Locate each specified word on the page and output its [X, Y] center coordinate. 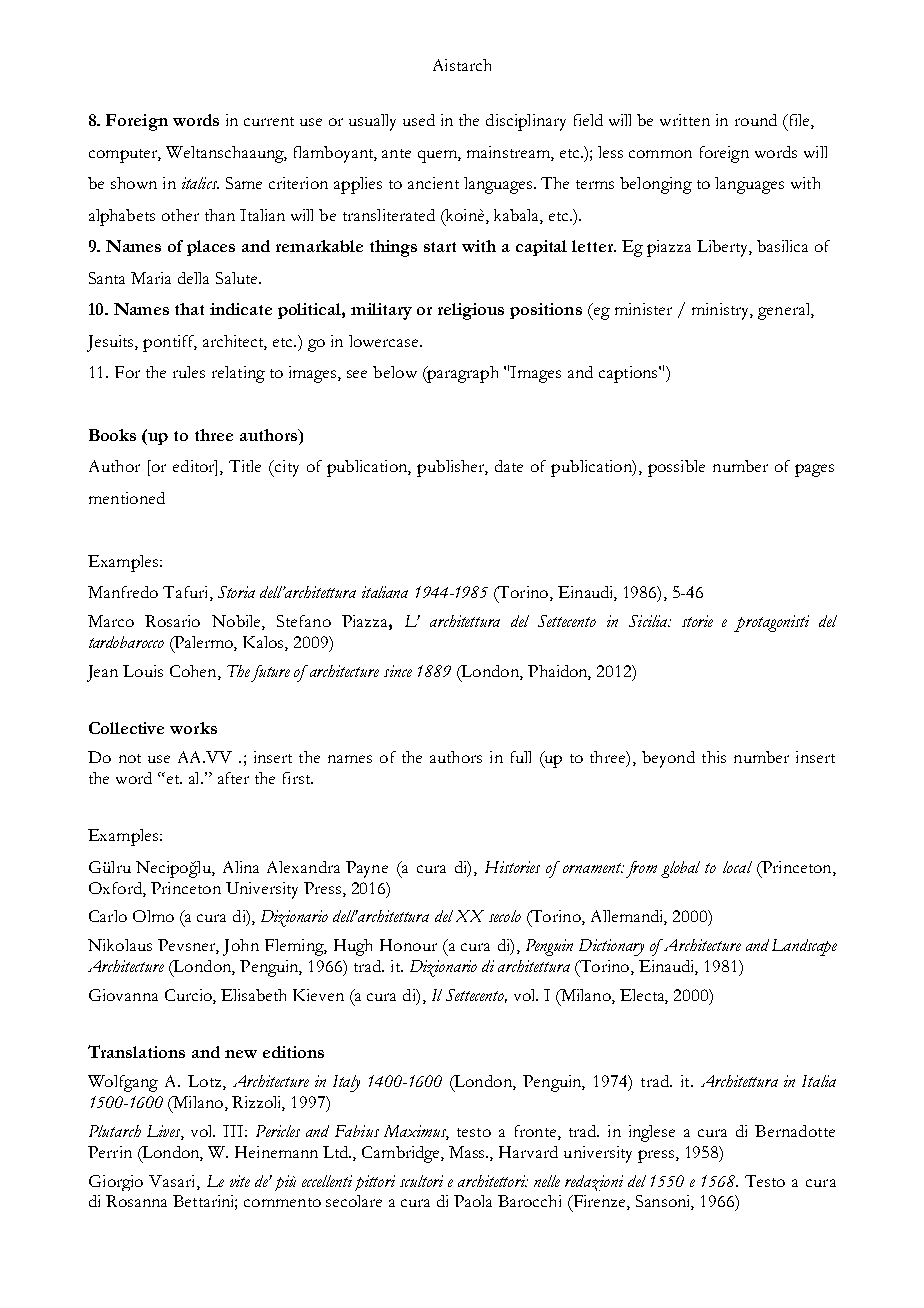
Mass [468, 1152]
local [737, 867]
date [509, 466]
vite [240, 1181]
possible [676, 468]
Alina [241, 867]
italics [200, 183]
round [756, 120]
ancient [433, 183]
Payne [367, 869]
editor [195, 467]
